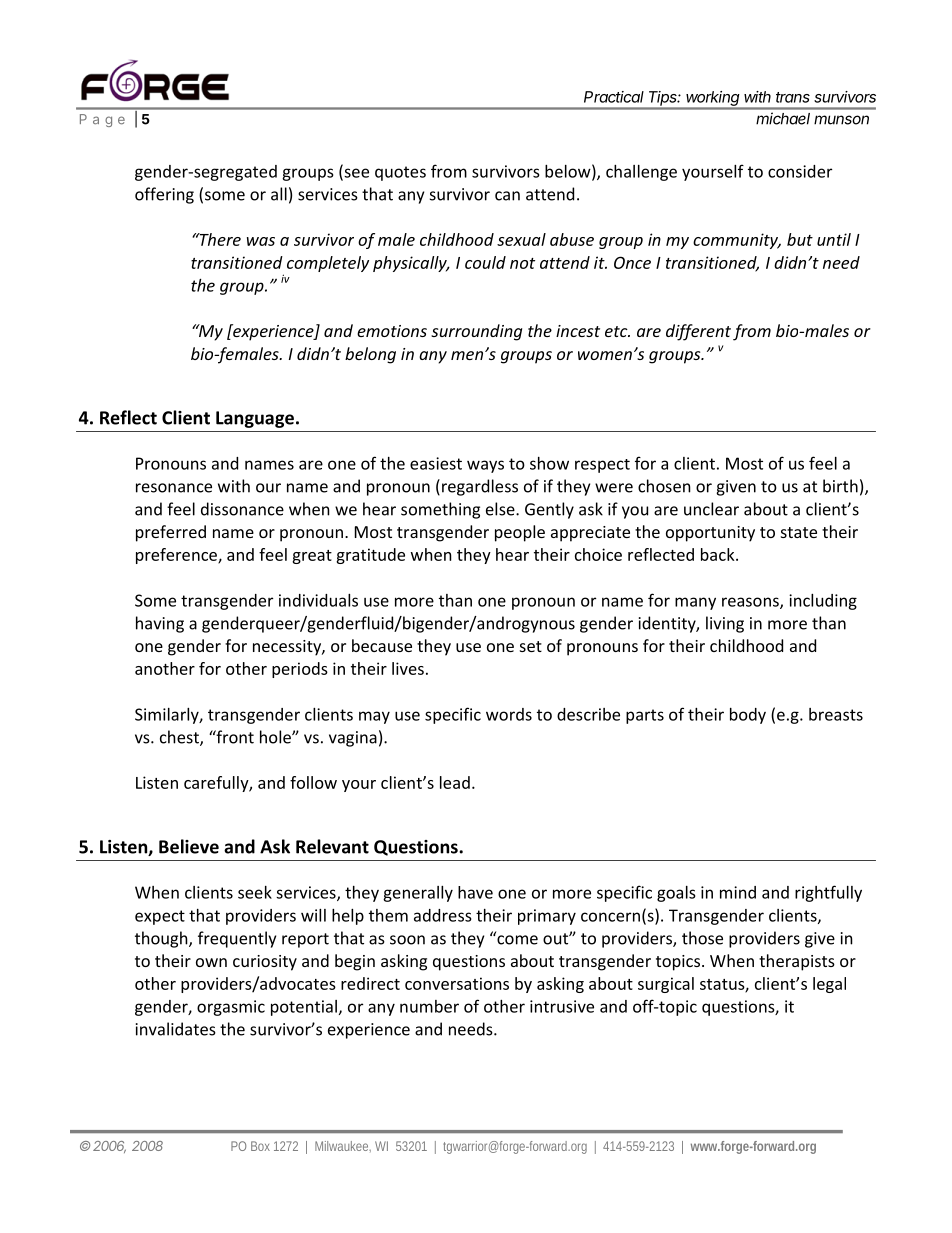  I want to click on legal, so click(829, 985).
